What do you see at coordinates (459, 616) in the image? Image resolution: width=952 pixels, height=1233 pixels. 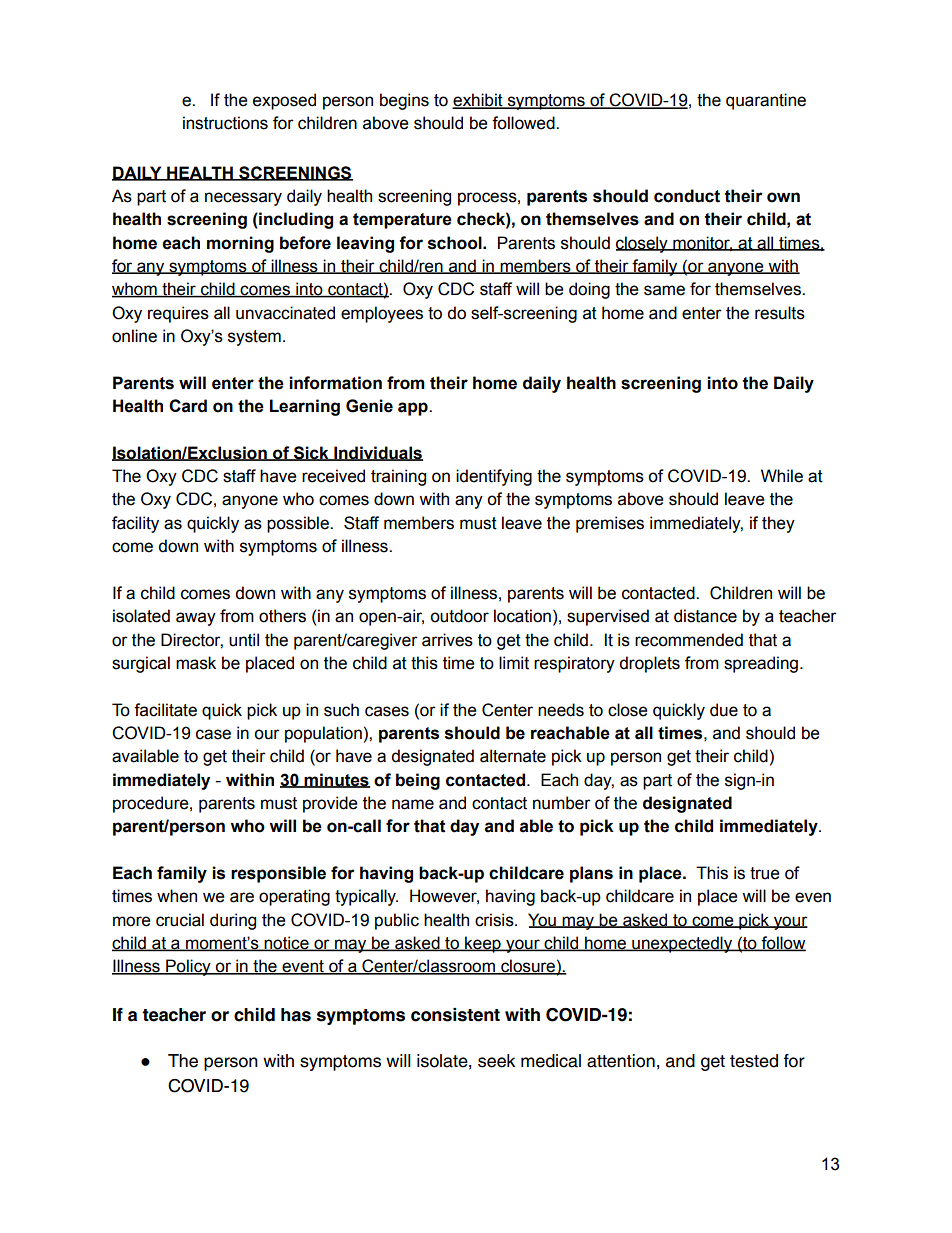 I see `outdoor` at bounding box center [459, 616].
